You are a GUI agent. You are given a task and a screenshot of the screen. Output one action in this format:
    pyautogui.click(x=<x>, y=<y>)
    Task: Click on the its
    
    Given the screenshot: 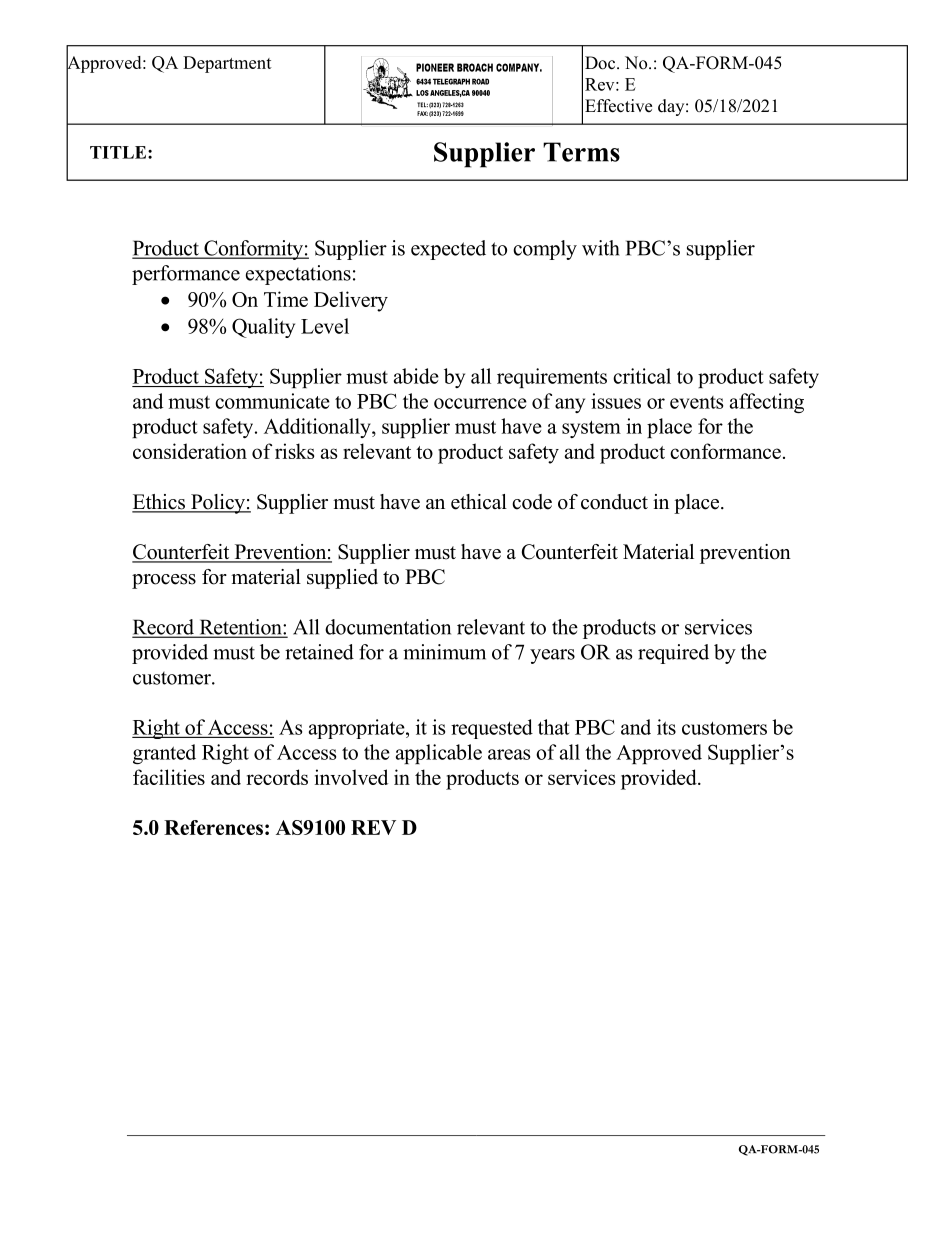 What is the action you would take?
    pyautogui.click(x=666, y=727)
